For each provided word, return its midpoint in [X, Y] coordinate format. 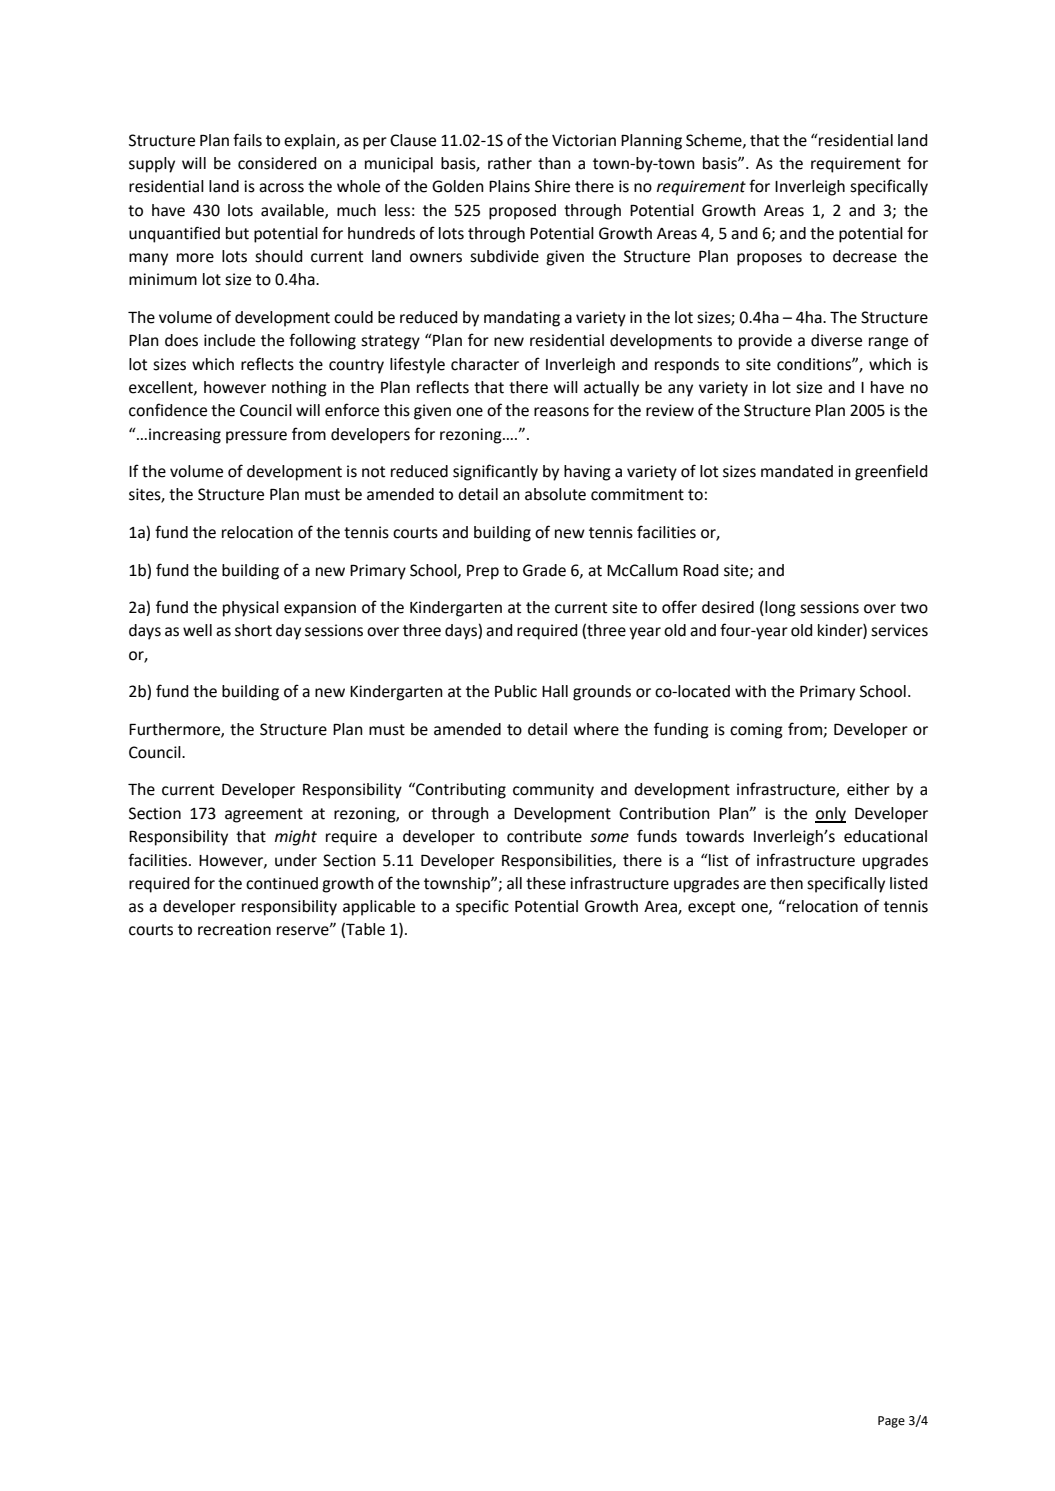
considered [277, 163]
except [711, 908]
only [830, 815]
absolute [555, 494]
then [786, 883]
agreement [264, 815]
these [546, 883]
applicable [379, 908]
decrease [865, 256]
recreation [234, 929]
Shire [552, 186]
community [553, 791]
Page [891, 1422]
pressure [256, 437]
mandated [797, 471]
